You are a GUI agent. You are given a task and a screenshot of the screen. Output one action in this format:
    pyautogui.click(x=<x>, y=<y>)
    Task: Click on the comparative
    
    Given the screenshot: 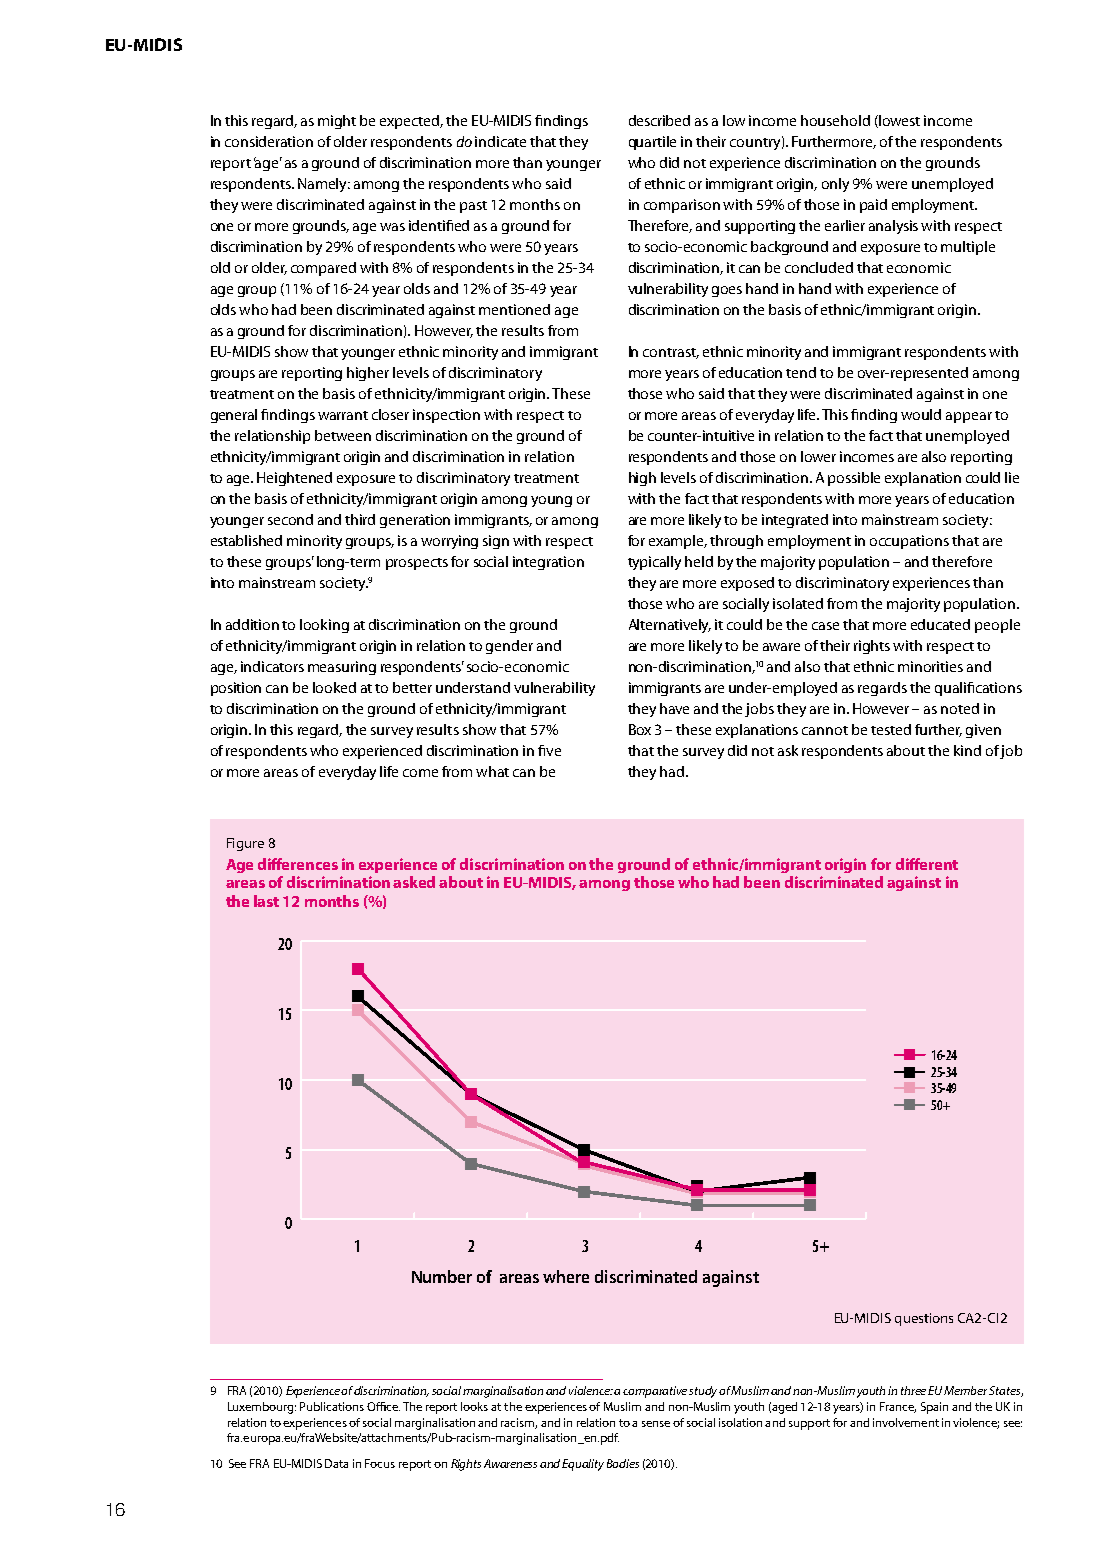 What is the action you would take?
    pyautogui.click(x=656, y=1392)
